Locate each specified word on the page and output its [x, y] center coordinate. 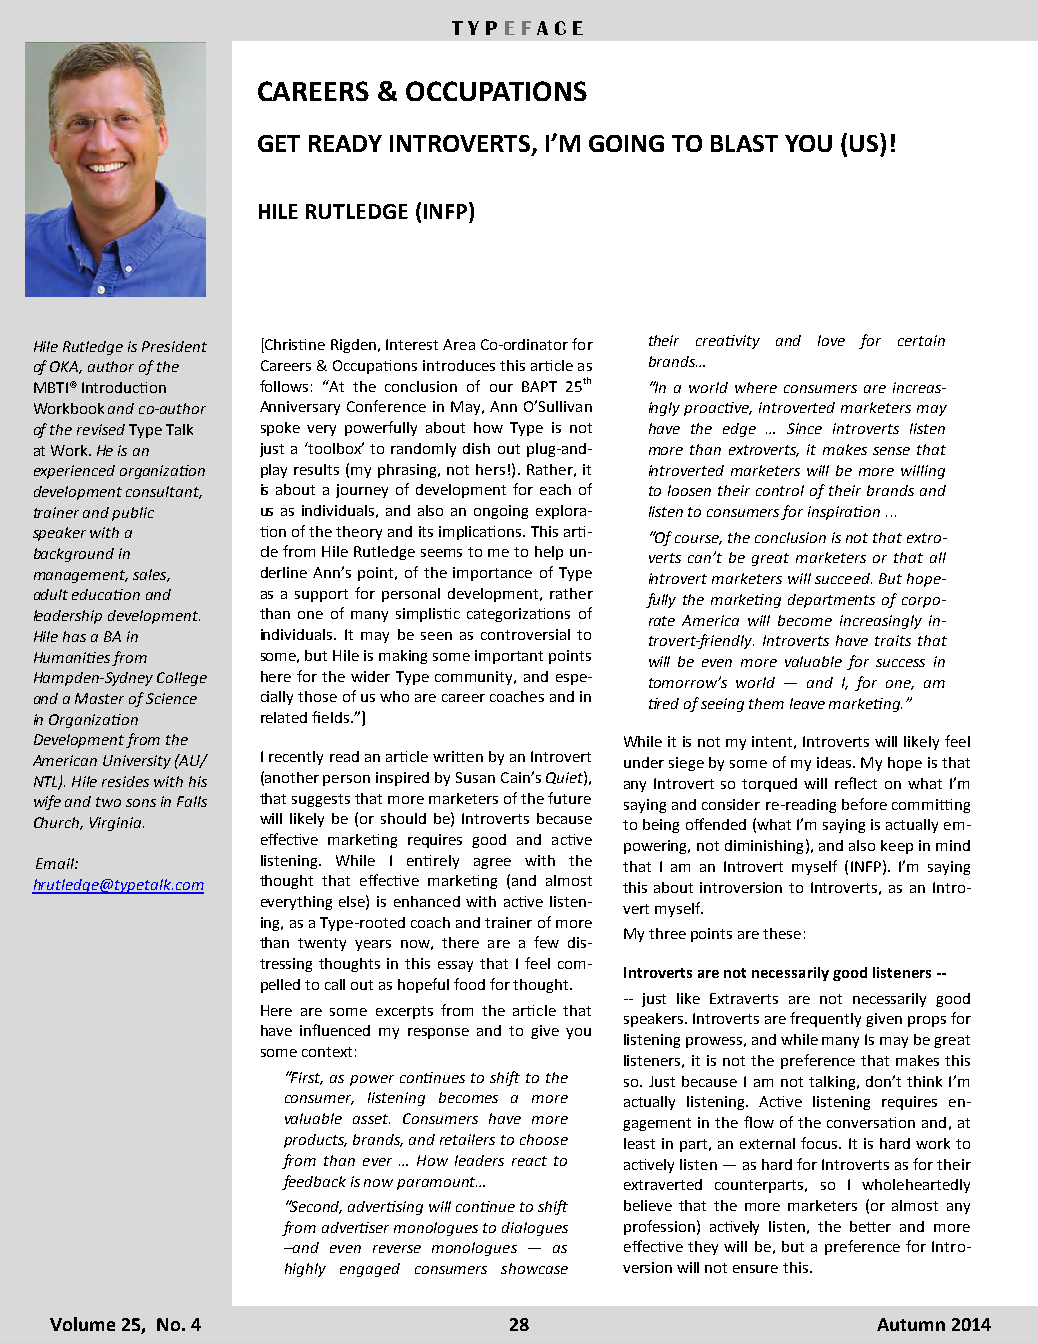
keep [897, 847]
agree [492, 863]
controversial [525, 634]
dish [476, 448]
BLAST [744, 143]
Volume [82, 1324]
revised [101, 429]
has [74, 636]
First [306, 1078]
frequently [825, 1019]
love [831, 340]
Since [804, 428]
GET [279, 143]
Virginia [117, 824]
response [438, 1033]
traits [893, 640]
